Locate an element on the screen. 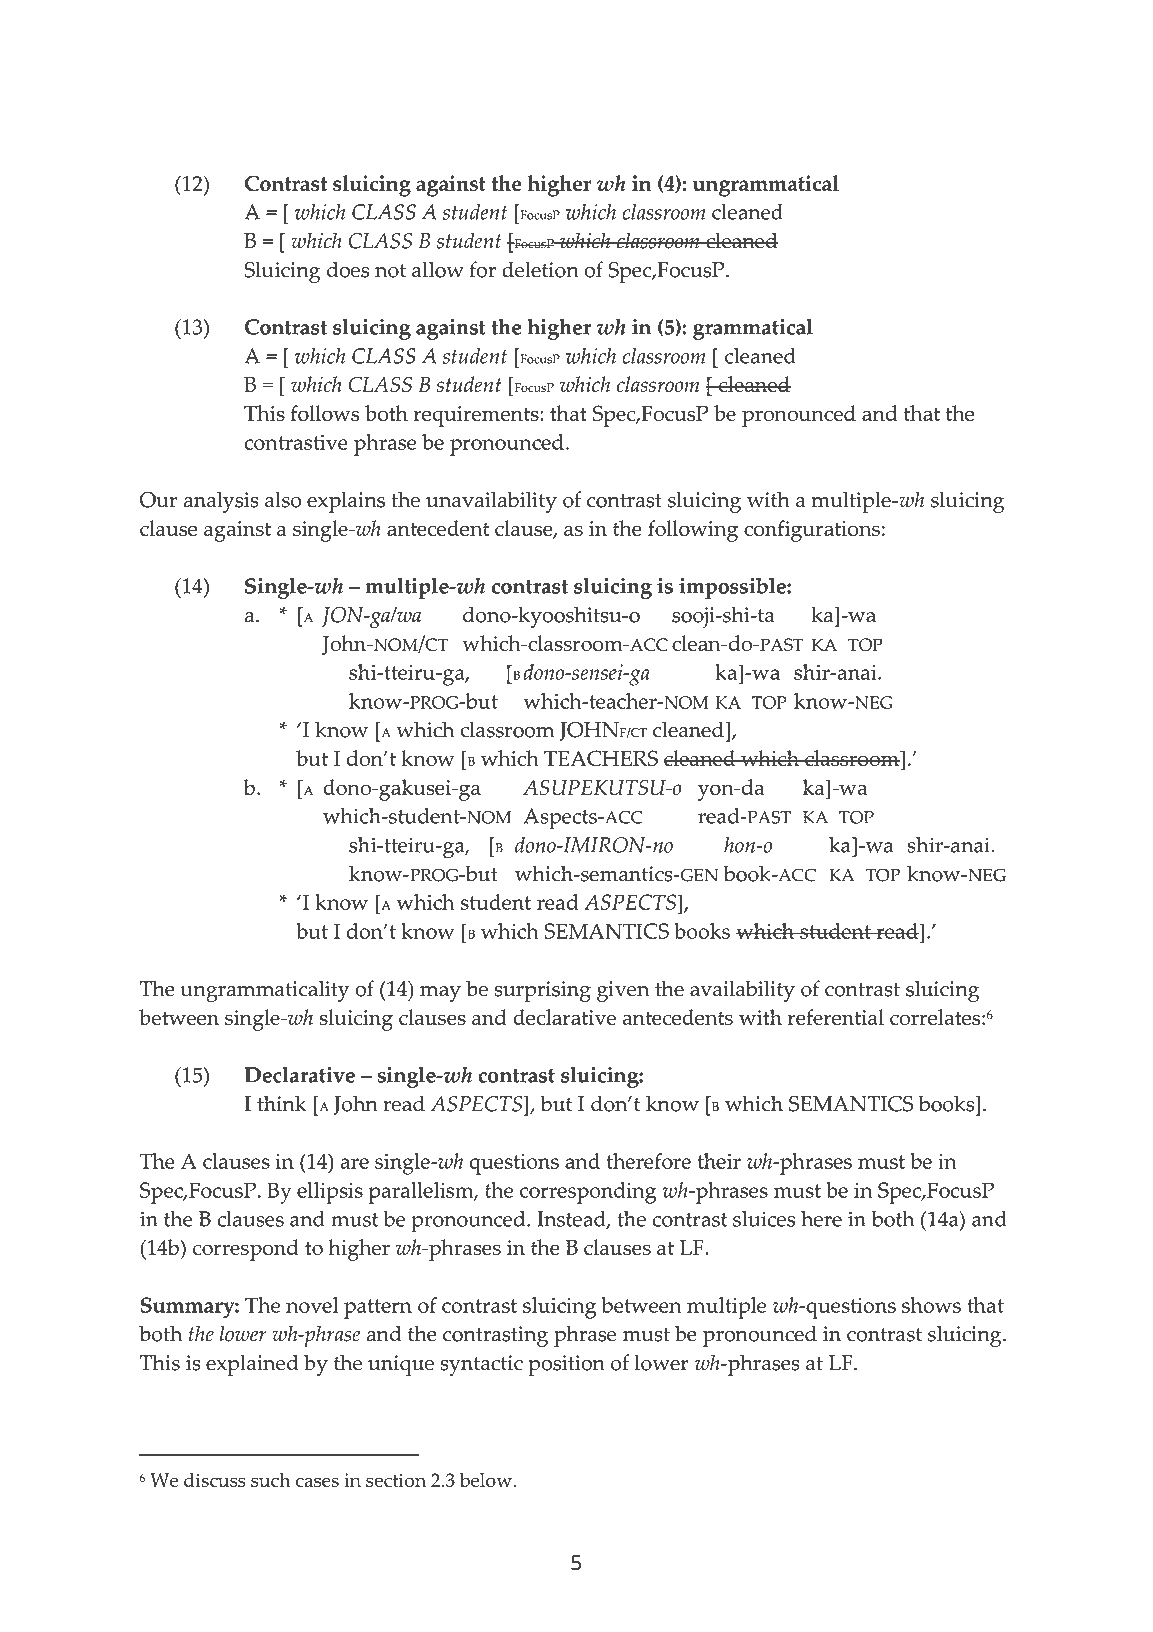  below is located at coordinates (487, 1480).
